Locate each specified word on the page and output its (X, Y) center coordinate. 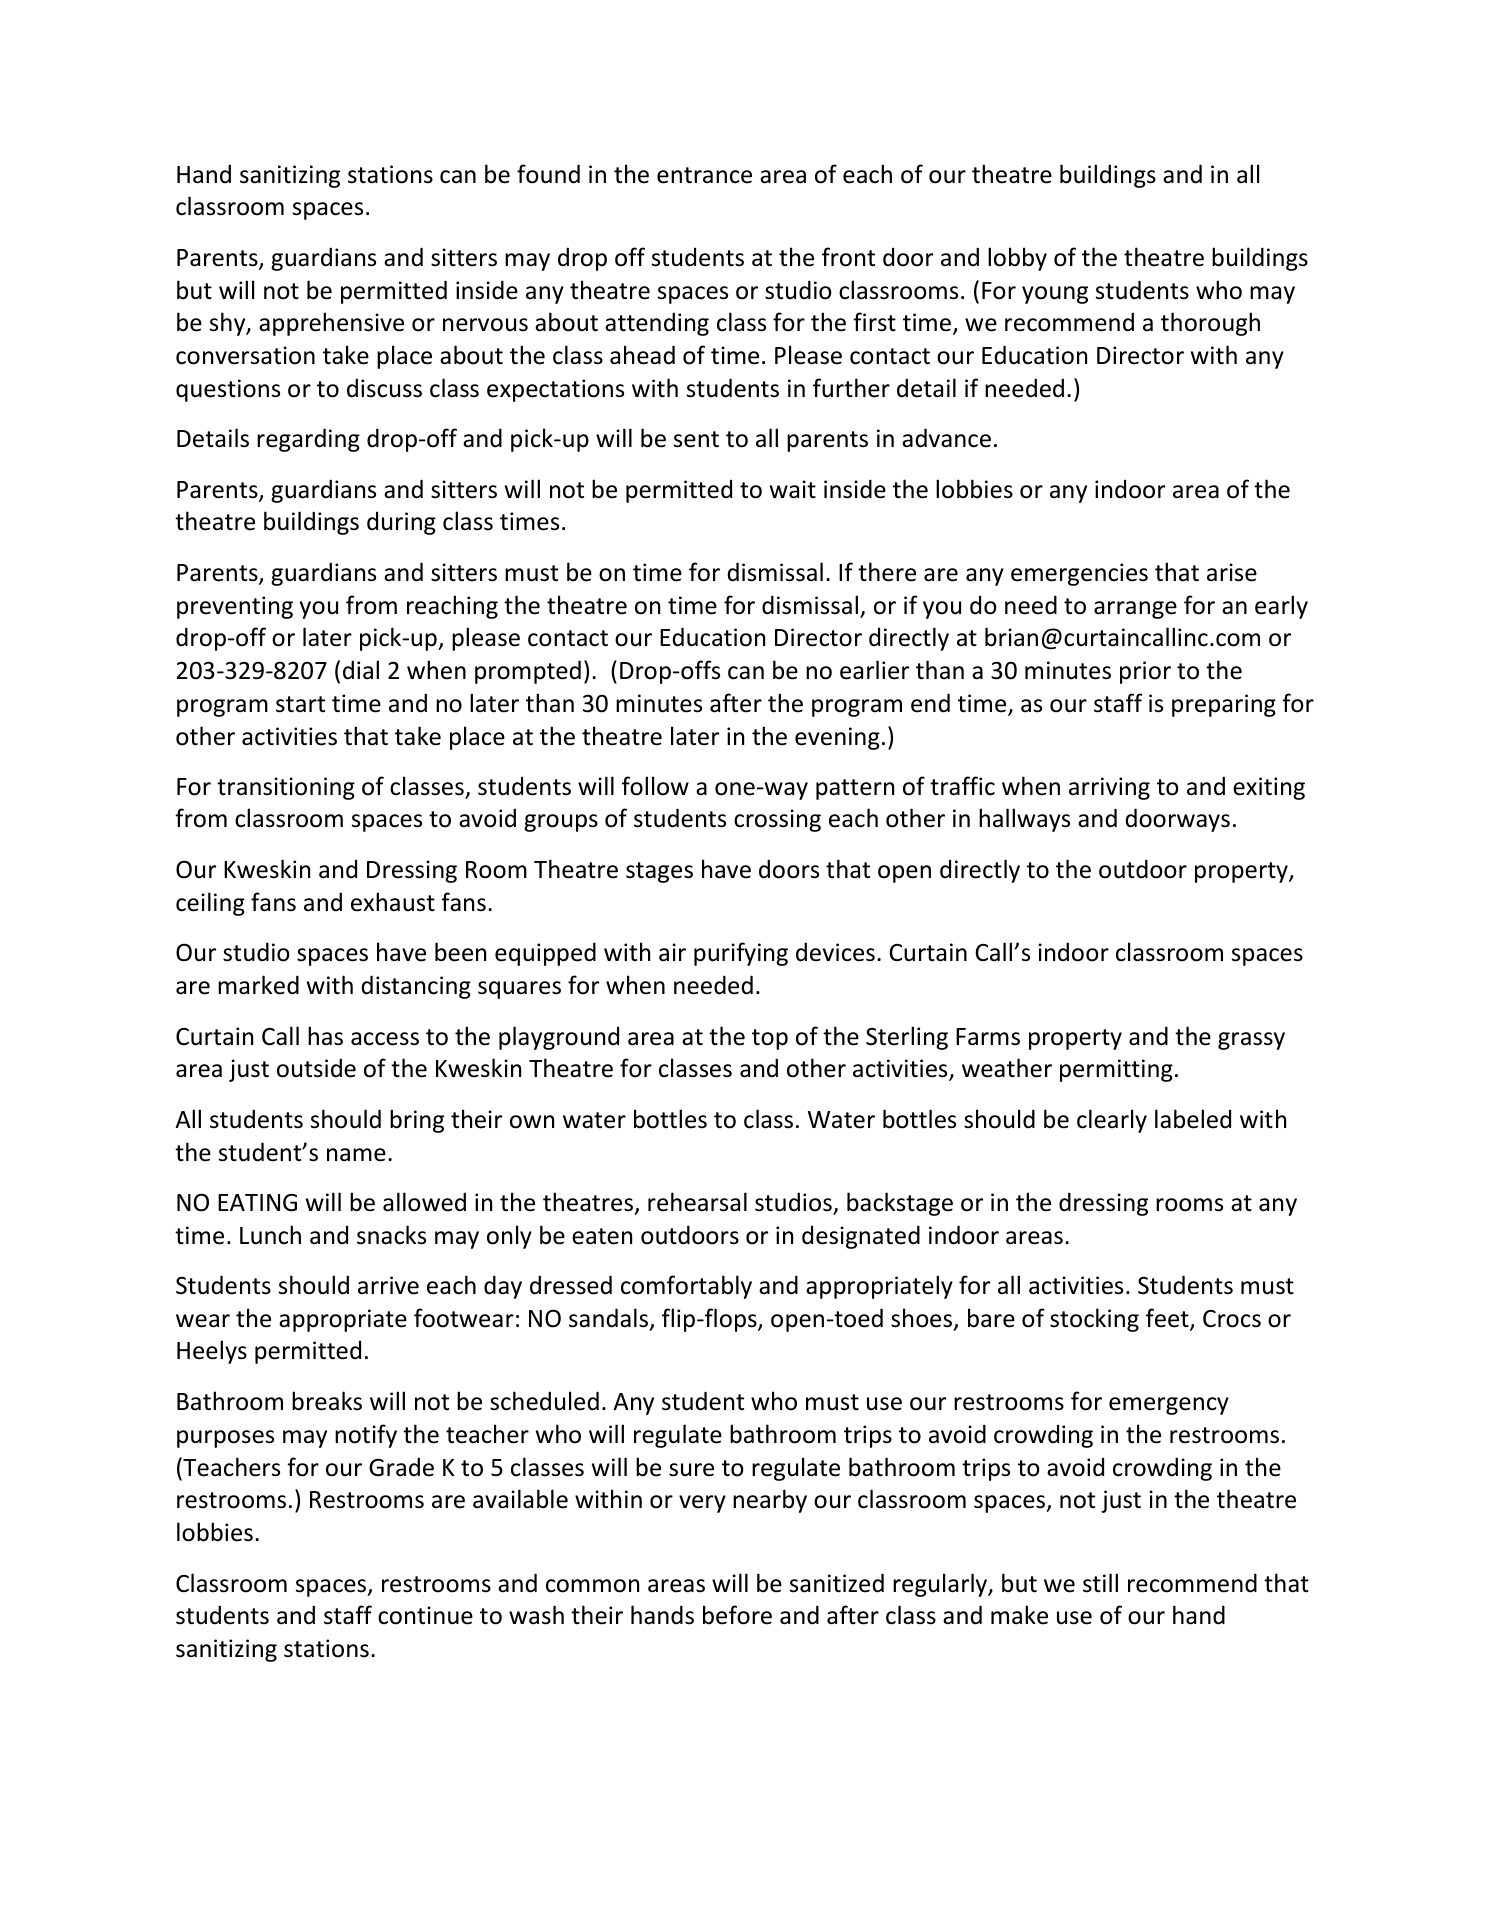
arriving (1109, 788)
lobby (1017, 259)
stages (659, 872)
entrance (704, 175)
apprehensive (331, 324)
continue (425, 1615)
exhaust (393, 902)
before (737, 1615)
